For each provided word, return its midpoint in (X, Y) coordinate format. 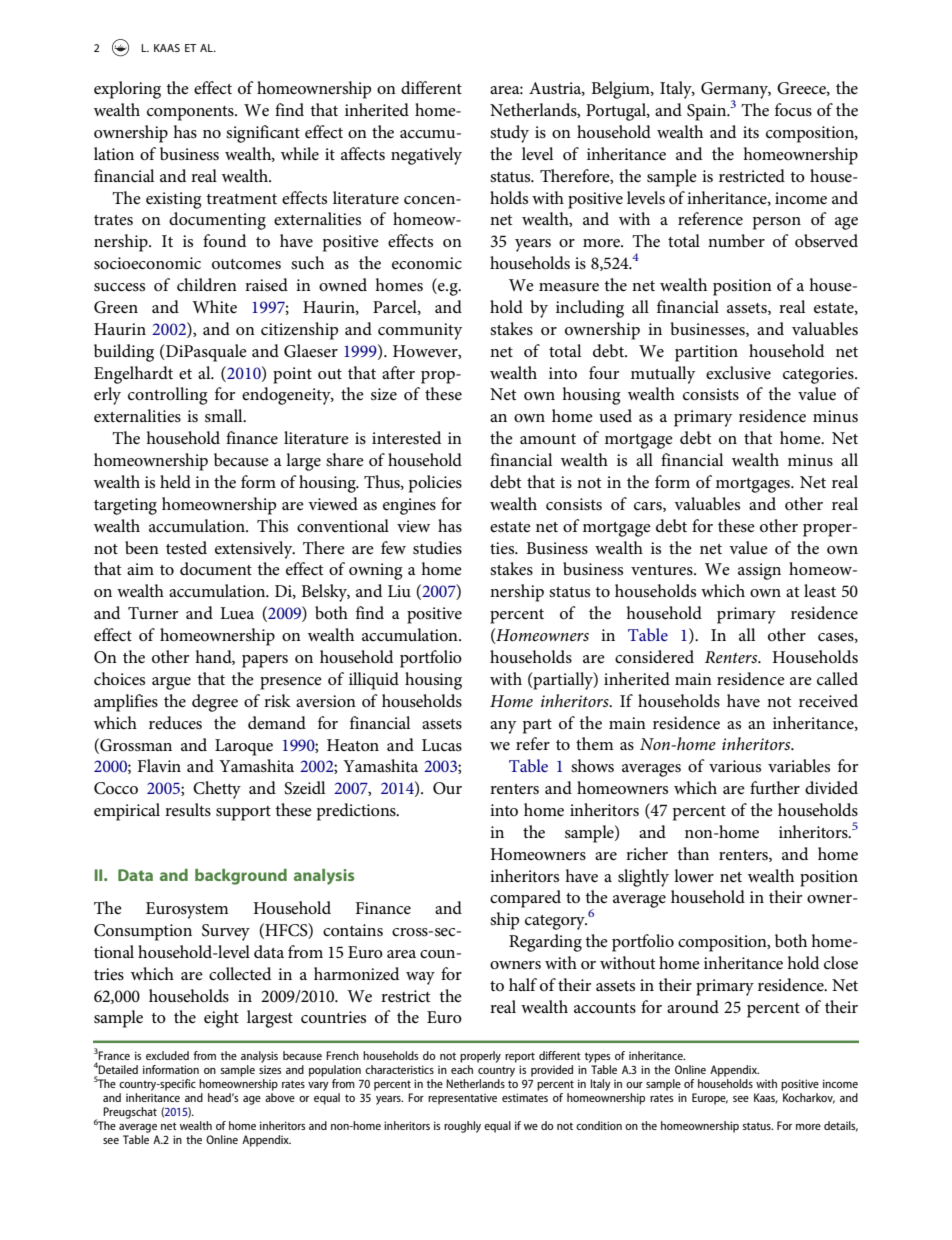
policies (435, 484)
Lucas (442, 745)
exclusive (738, 373)
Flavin (159, 765)
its (751, 132)
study (509, 134)
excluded (167, 1055)
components (191, 113)
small (225, 416)
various (735, 766)
